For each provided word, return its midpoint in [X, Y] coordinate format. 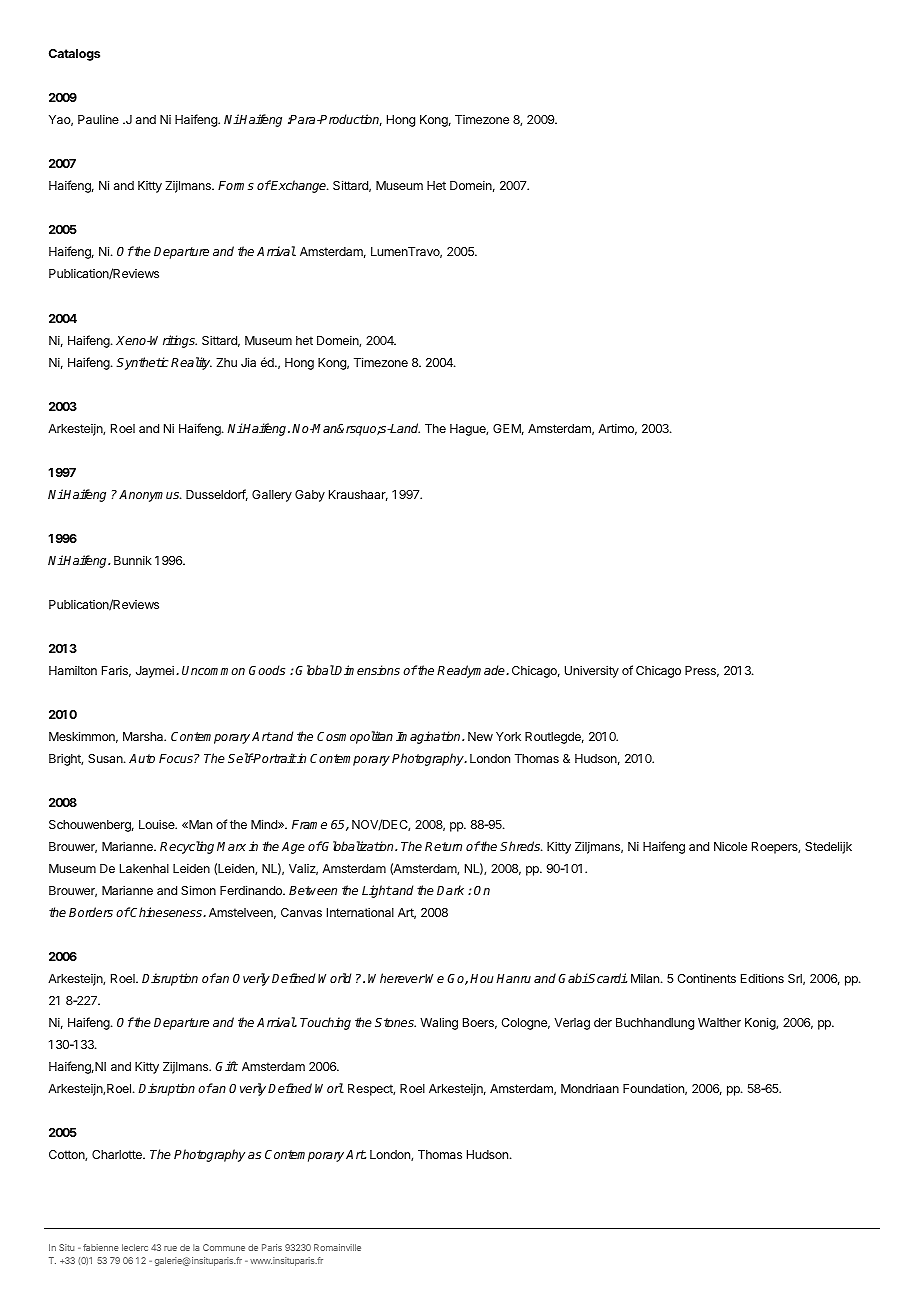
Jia [248, 362]
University [592, 671]
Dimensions [367, 670]
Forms [236, 185]
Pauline [98, 119]
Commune [224, 1247]
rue [170, 1248]
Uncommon [213, 670]
